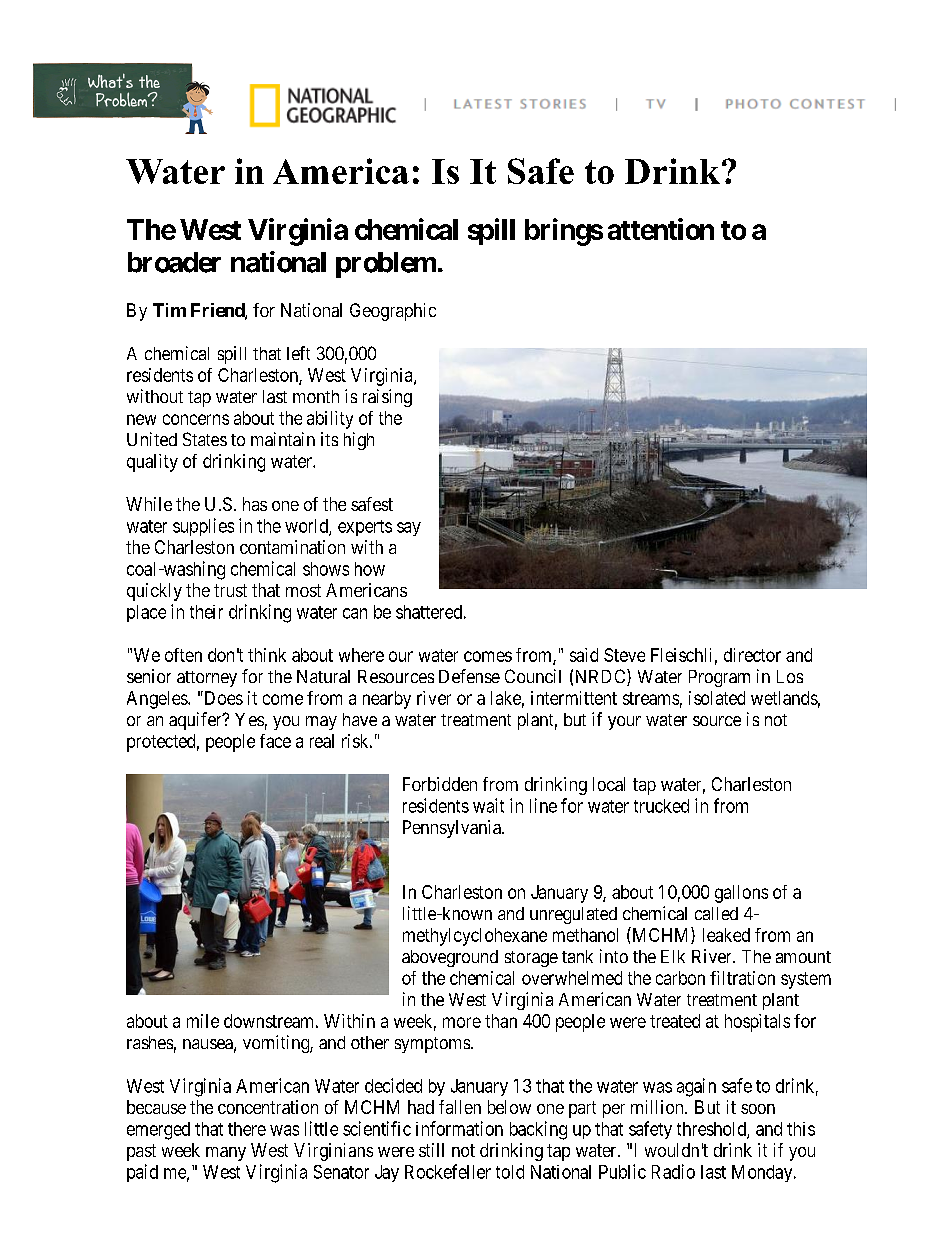 This page has height=1233, width=952. Describe the element at coordinates (226, 1154) in the page. I see `many` at that location.
